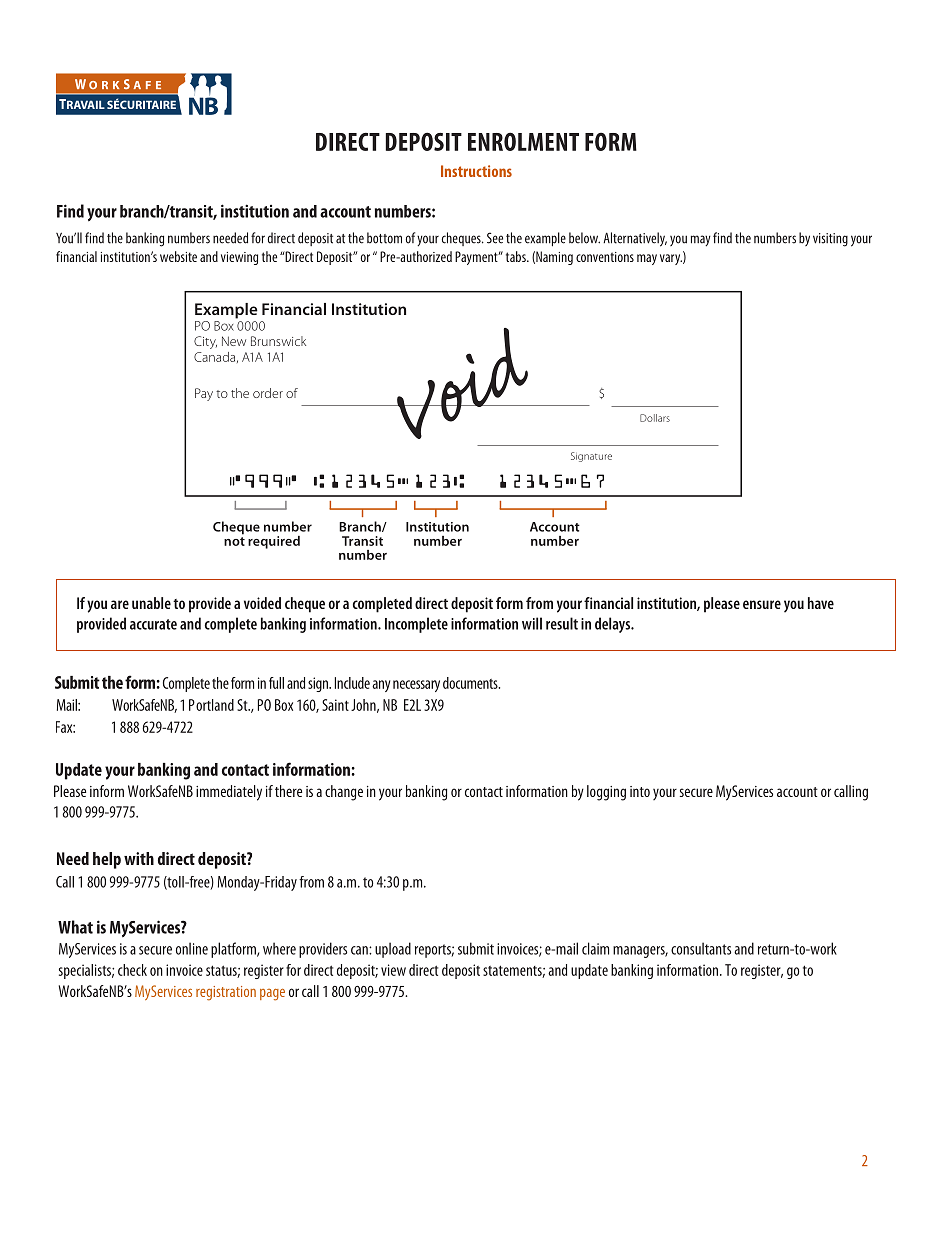 The height and width of the screenshot is (1233, 952). I want to click on immediately, so click(229, 793).
